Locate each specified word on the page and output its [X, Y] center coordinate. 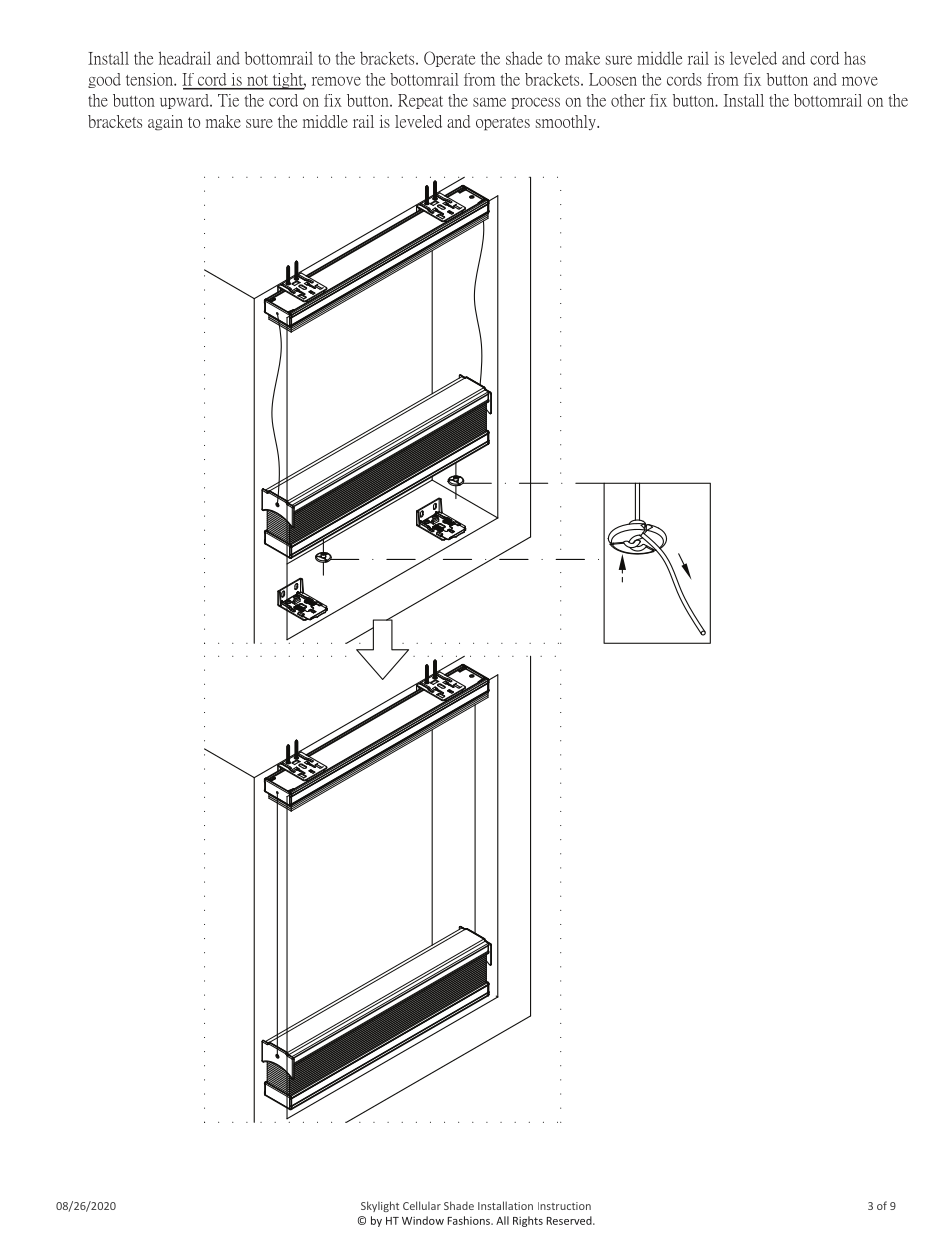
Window [423, 1220]
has [855, 58]
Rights [528, 1221]
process [535, 103]
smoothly [567, 122]
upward [185, 101]
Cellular [422, 1205]
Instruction [564, 1206]
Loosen [613, 79]
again [165, 123]
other [628, 100]
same [489, 102]
